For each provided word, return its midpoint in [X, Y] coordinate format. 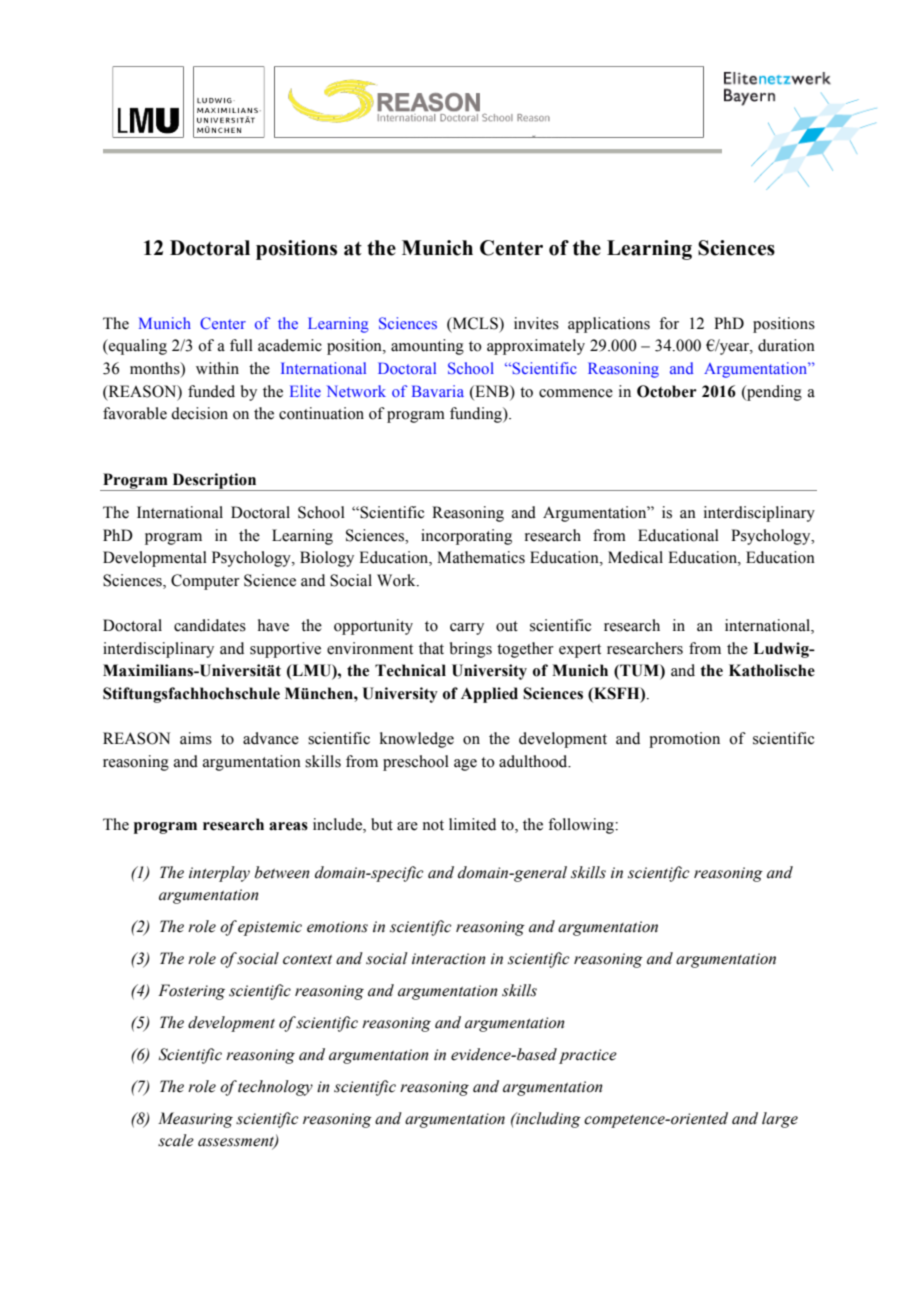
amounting [427, 347]
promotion [684, 740]
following [582, 826]
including [547, 1120]
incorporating [466, 537]
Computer [205, 582]
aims [196, 738]
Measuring [195, 1120]
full [241, 345]
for [669, 323]
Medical [635, 557]
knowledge [417, 740]
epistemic [270, 928]
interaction [449, 959]
